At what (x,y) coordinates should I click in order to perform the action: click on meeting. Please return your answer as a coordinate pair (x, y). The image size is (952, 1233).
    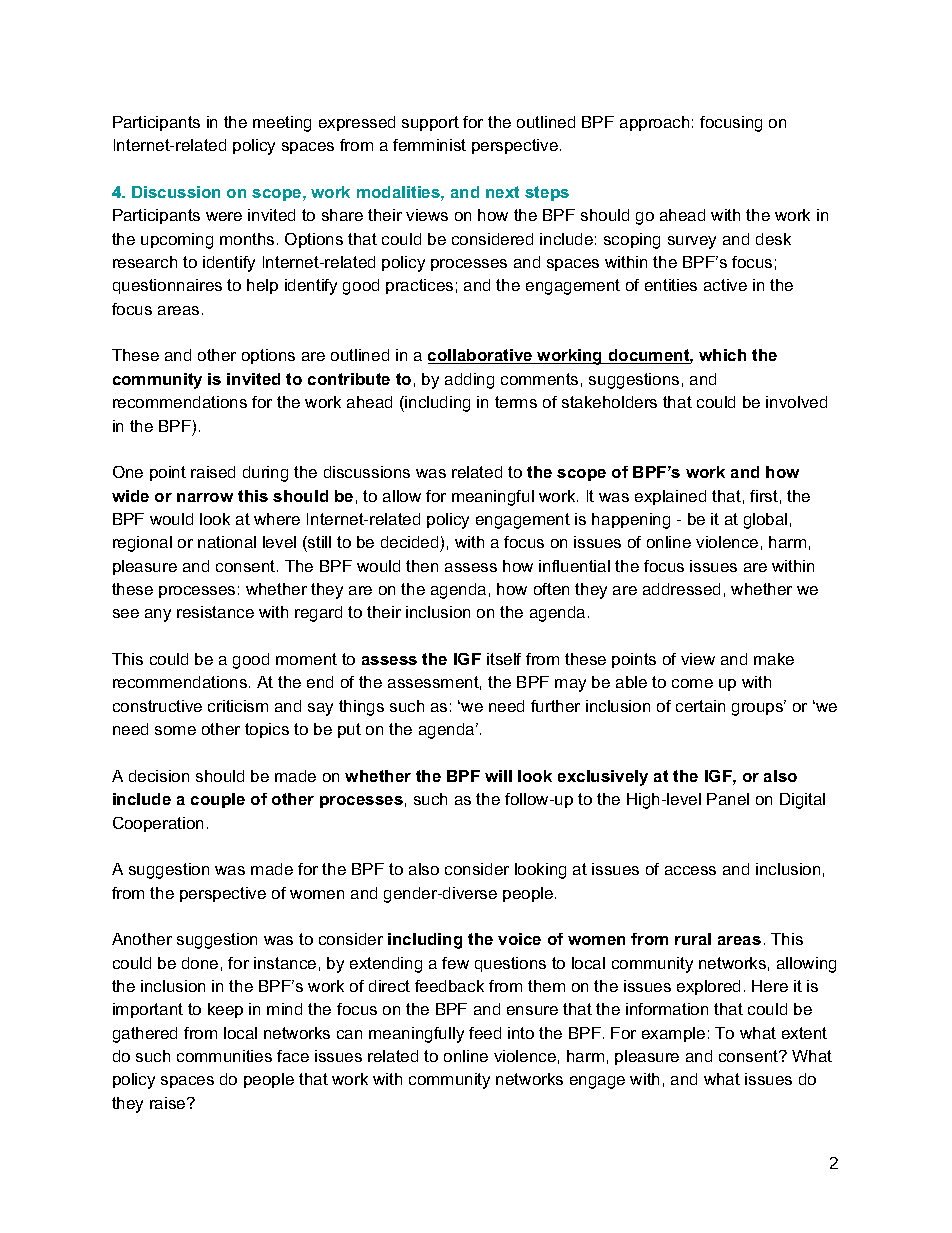
    Looking at the image, I should click on (282, 124).
